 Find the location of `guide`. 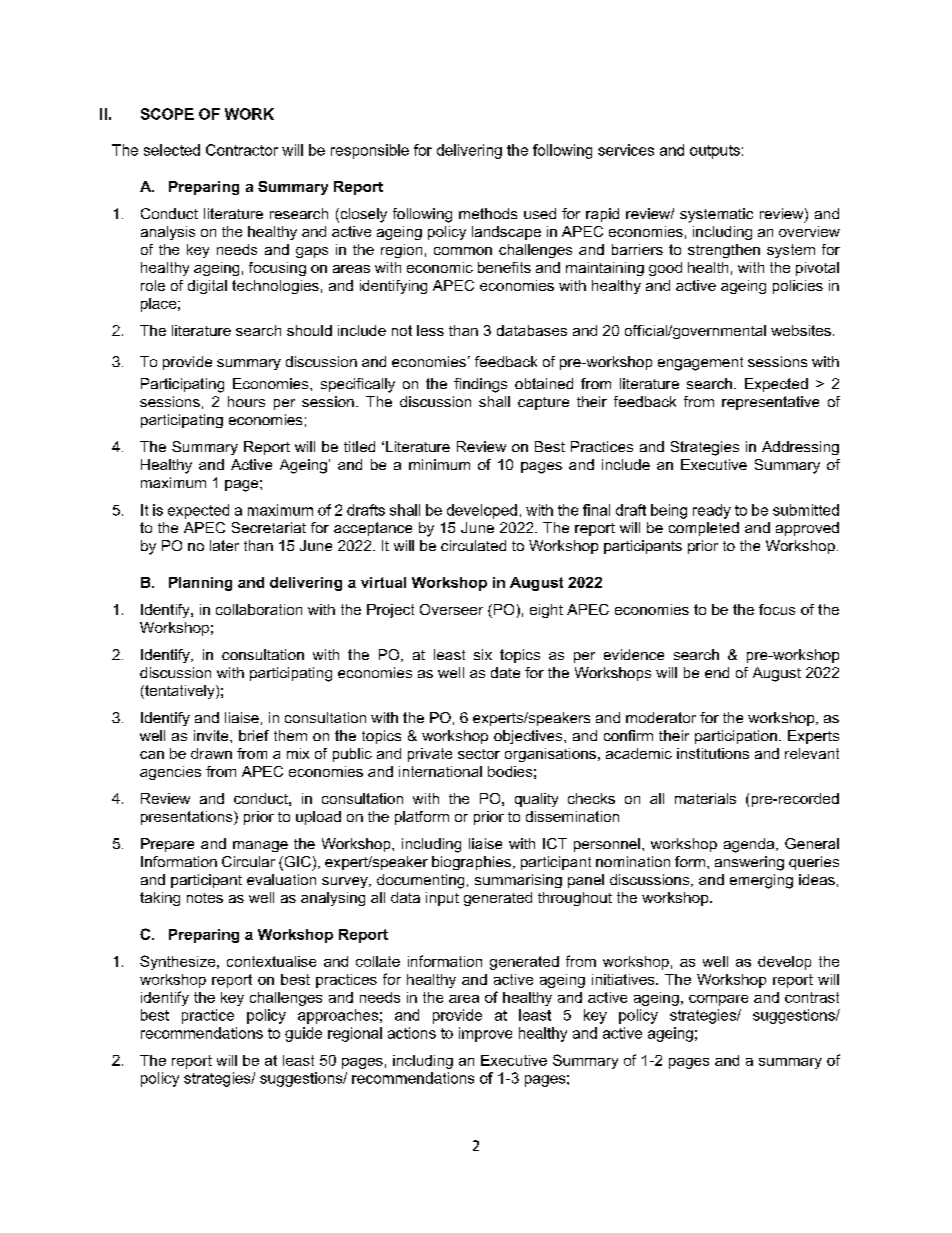

guide is located at coordinates (303, 1034).
